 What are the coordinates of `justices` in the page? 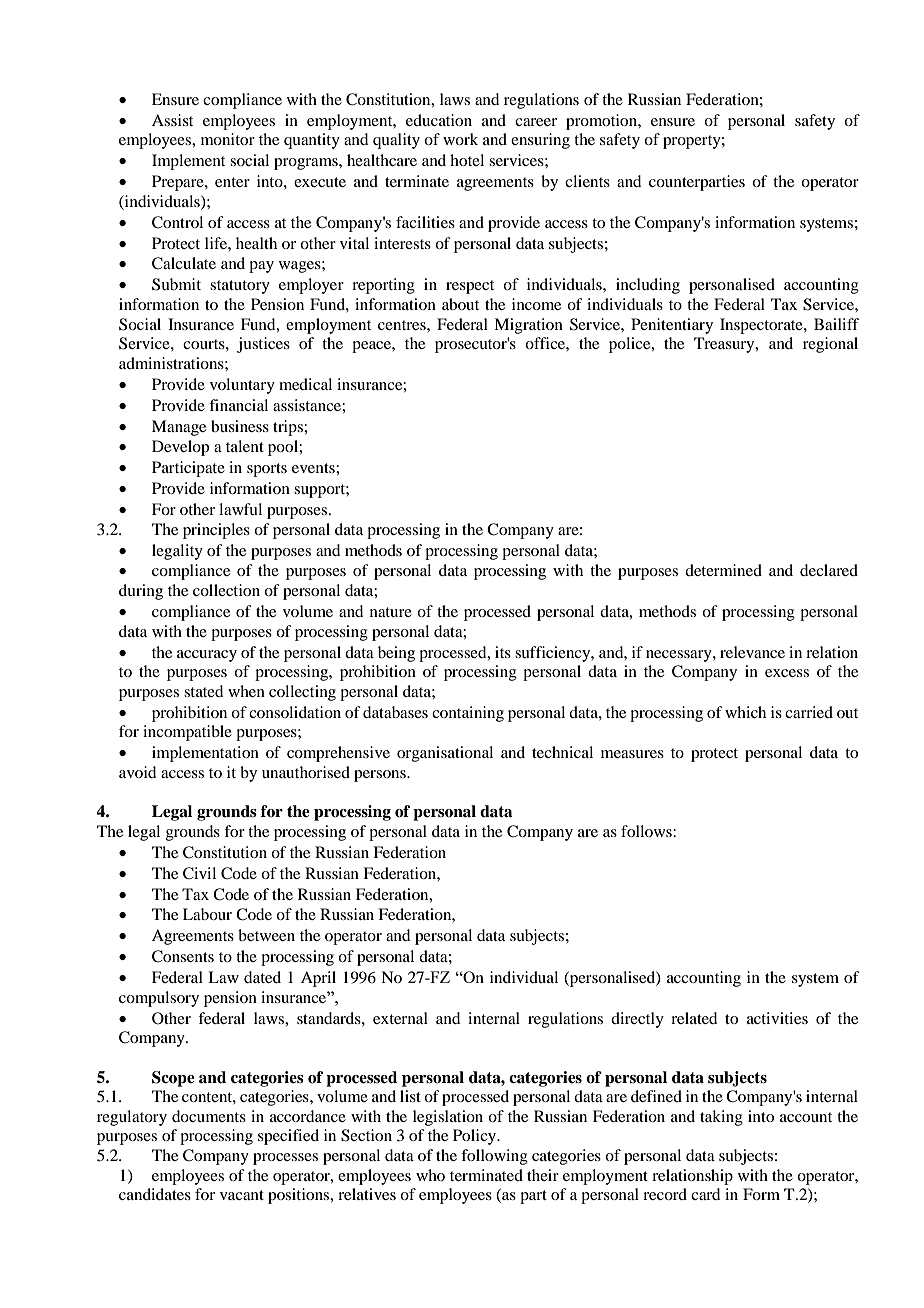 It's located at (263, 345).
